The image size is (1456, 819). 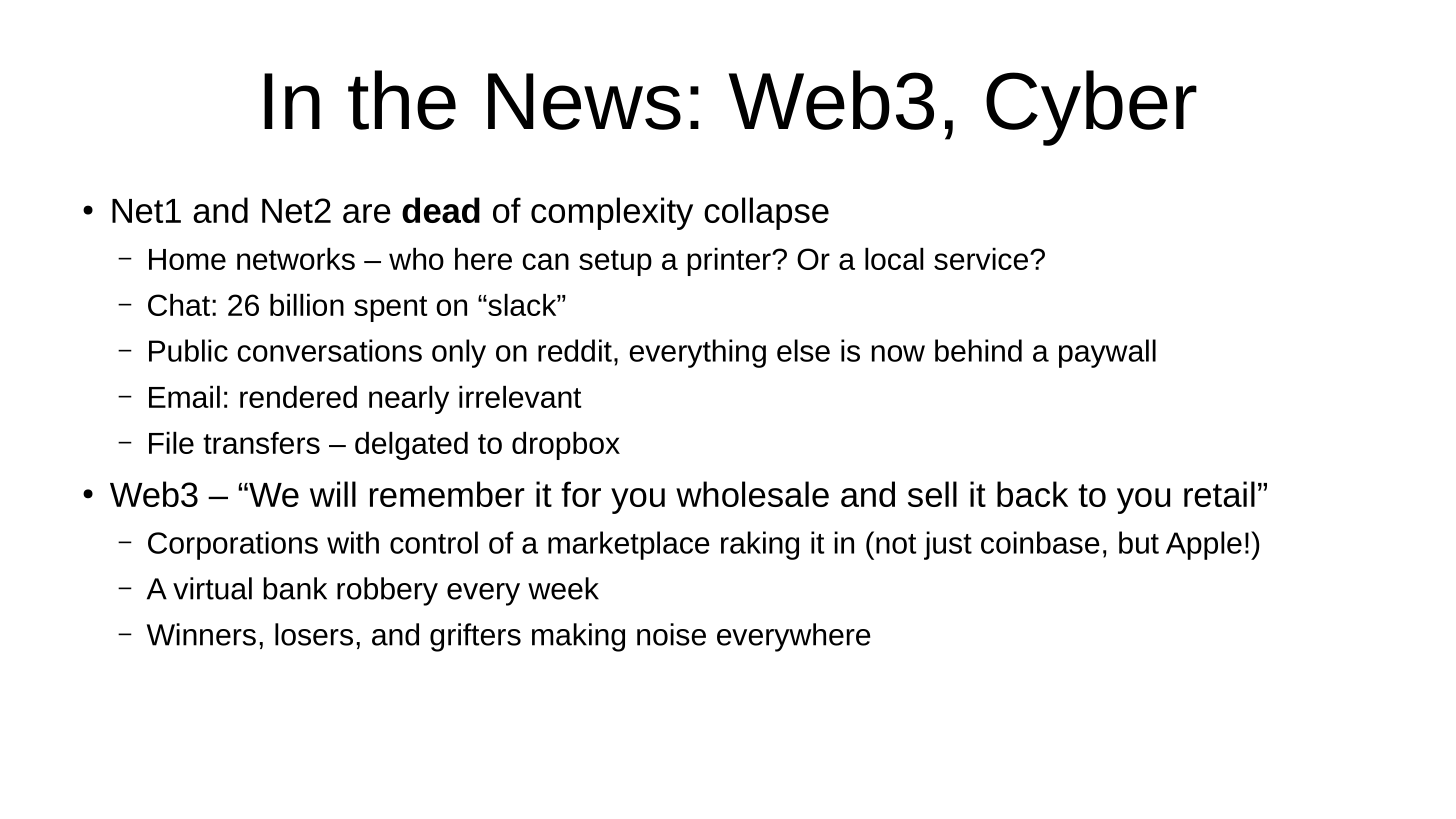 I want to click on service, so click(x=981, y=259).
